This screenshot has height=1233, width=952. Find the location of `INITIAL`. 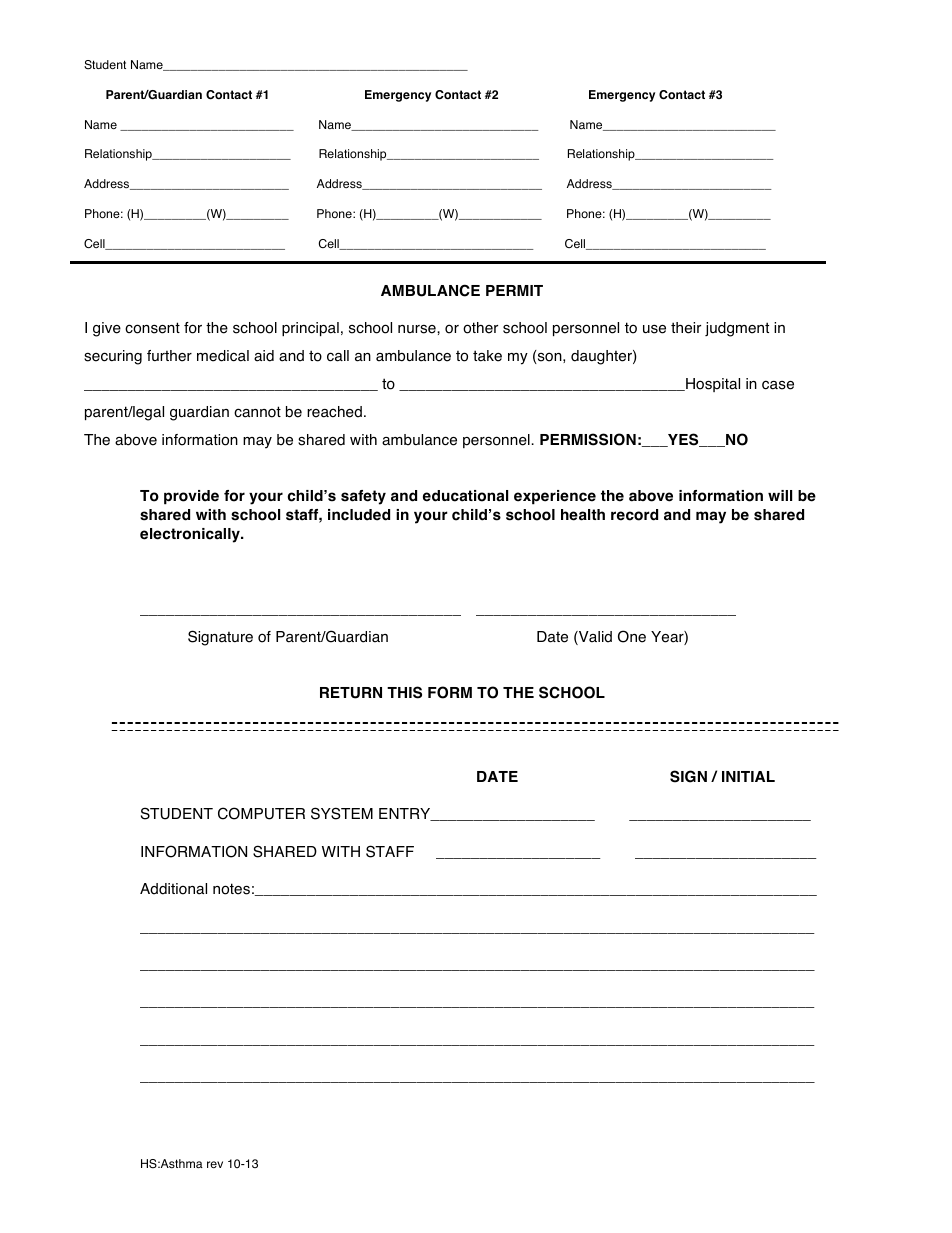

INITIAL is located at coordinates (748, 776).
